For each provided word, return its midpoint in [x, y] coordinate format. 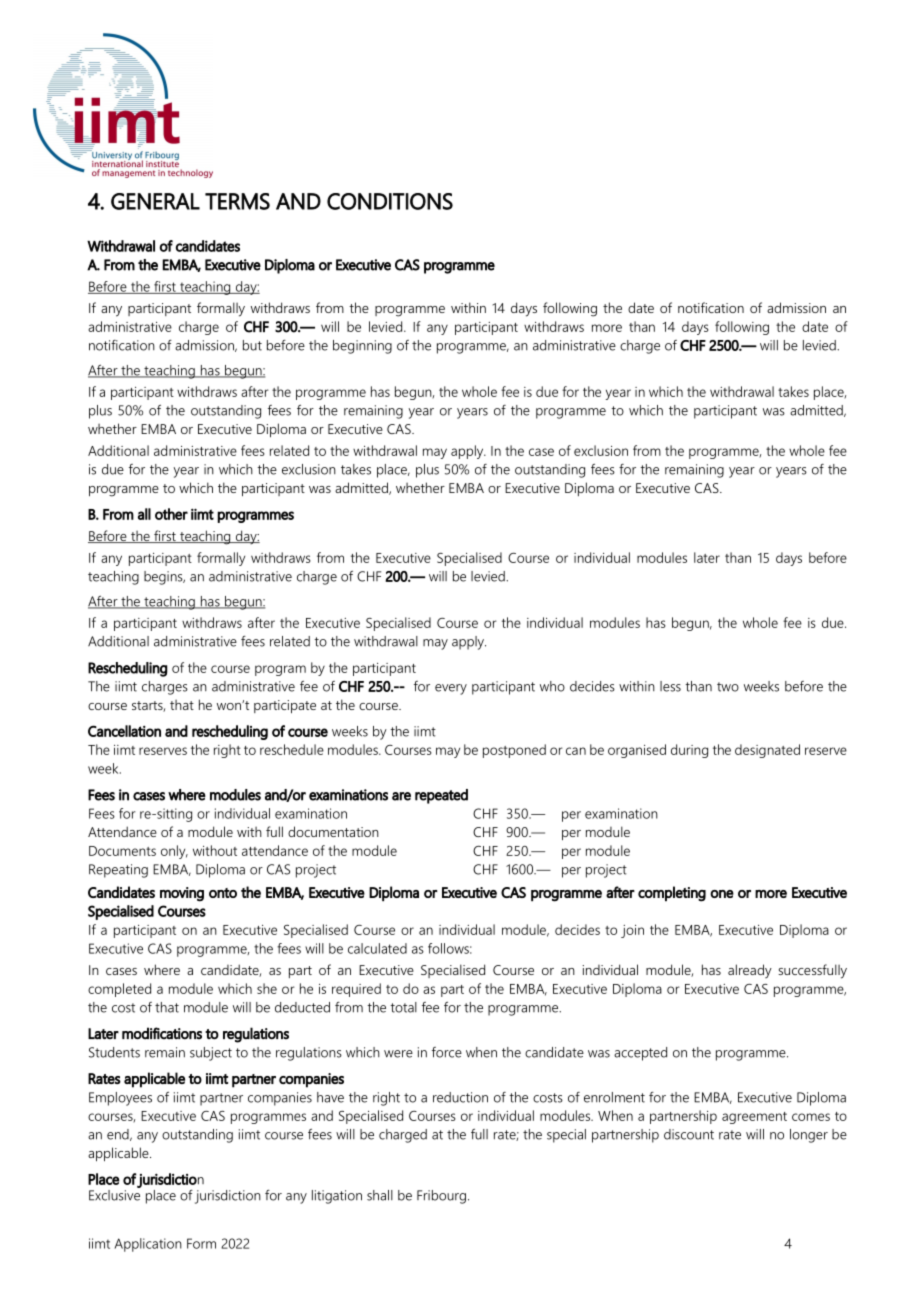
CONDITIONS [390, 201]
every [451, 689]
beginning [362, 347]
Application [148, 1245]
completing [672, 894]
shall [380, 1195]
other [171, 514]
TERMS [237, 201]
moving [182, 894]
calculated [377, 948]
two [728, 687]
